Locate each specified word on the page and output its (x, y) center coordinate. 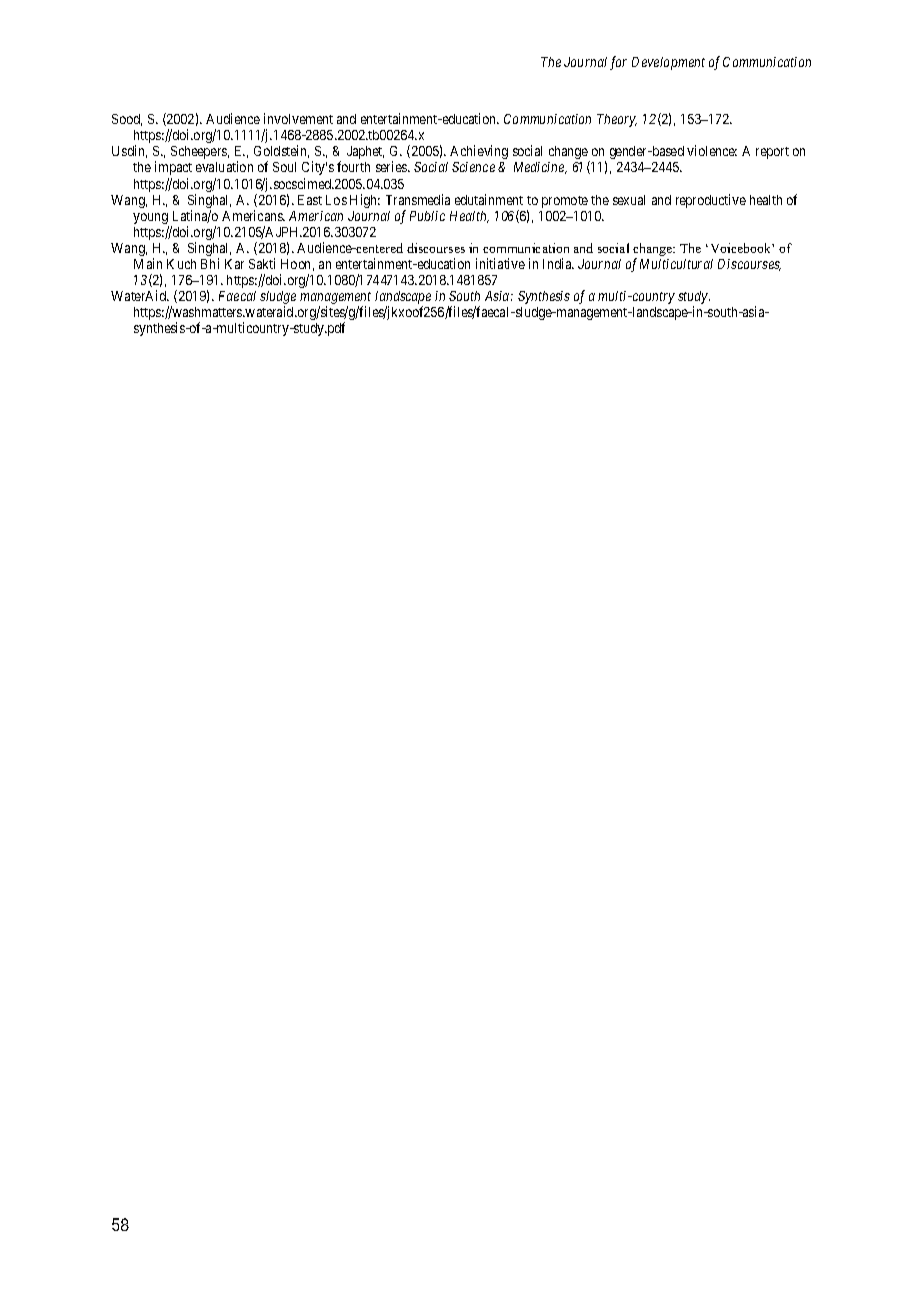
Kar (234, 264)
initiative (500, 263)
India (558, 263)
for (618, 63)
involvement (298, 118)
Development (668, 63)
